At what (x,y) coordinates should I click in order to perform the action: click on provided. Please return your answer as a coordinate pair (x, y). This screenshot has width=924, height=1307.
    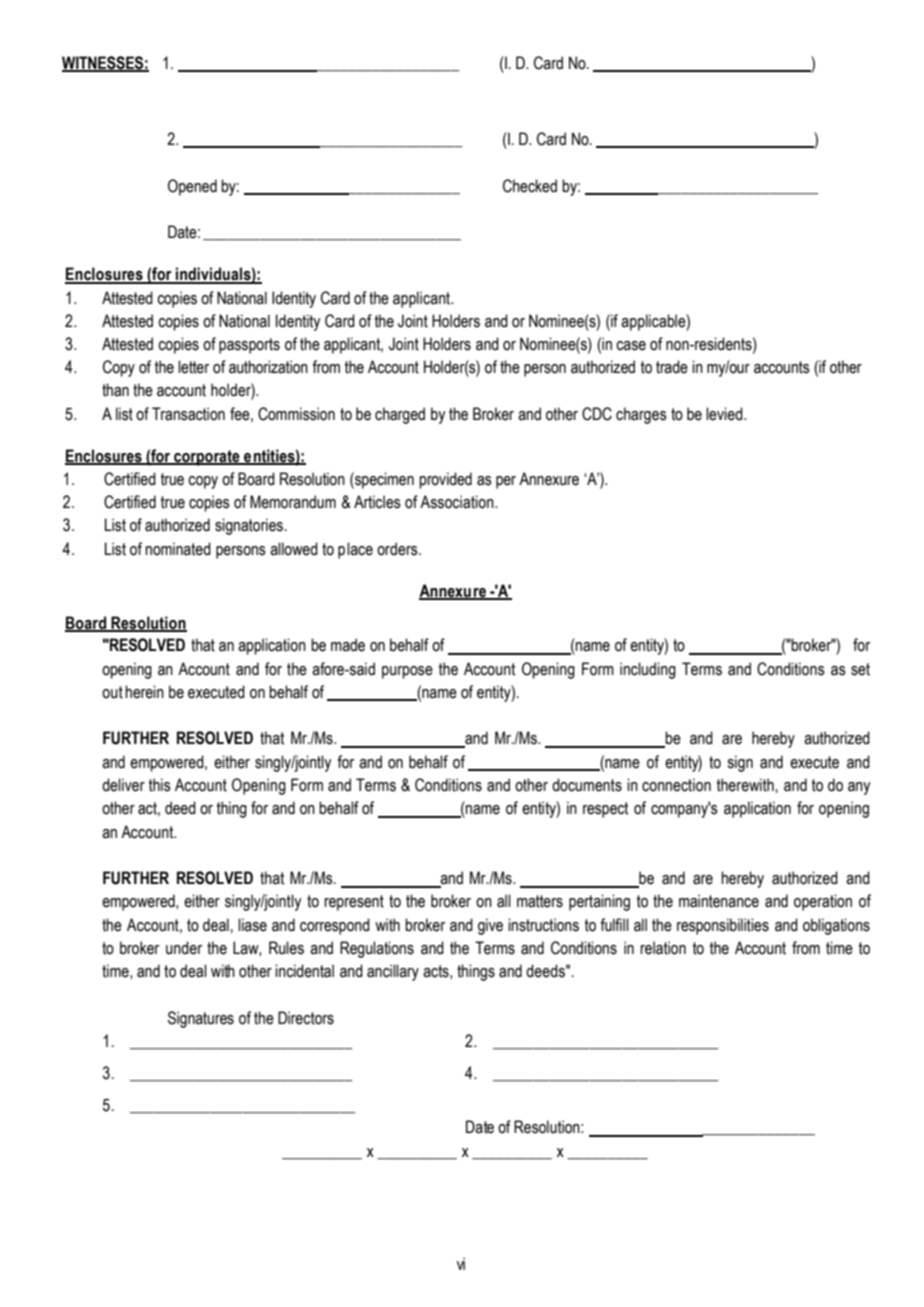
    Looking at the image, I should click on (445, 480).
